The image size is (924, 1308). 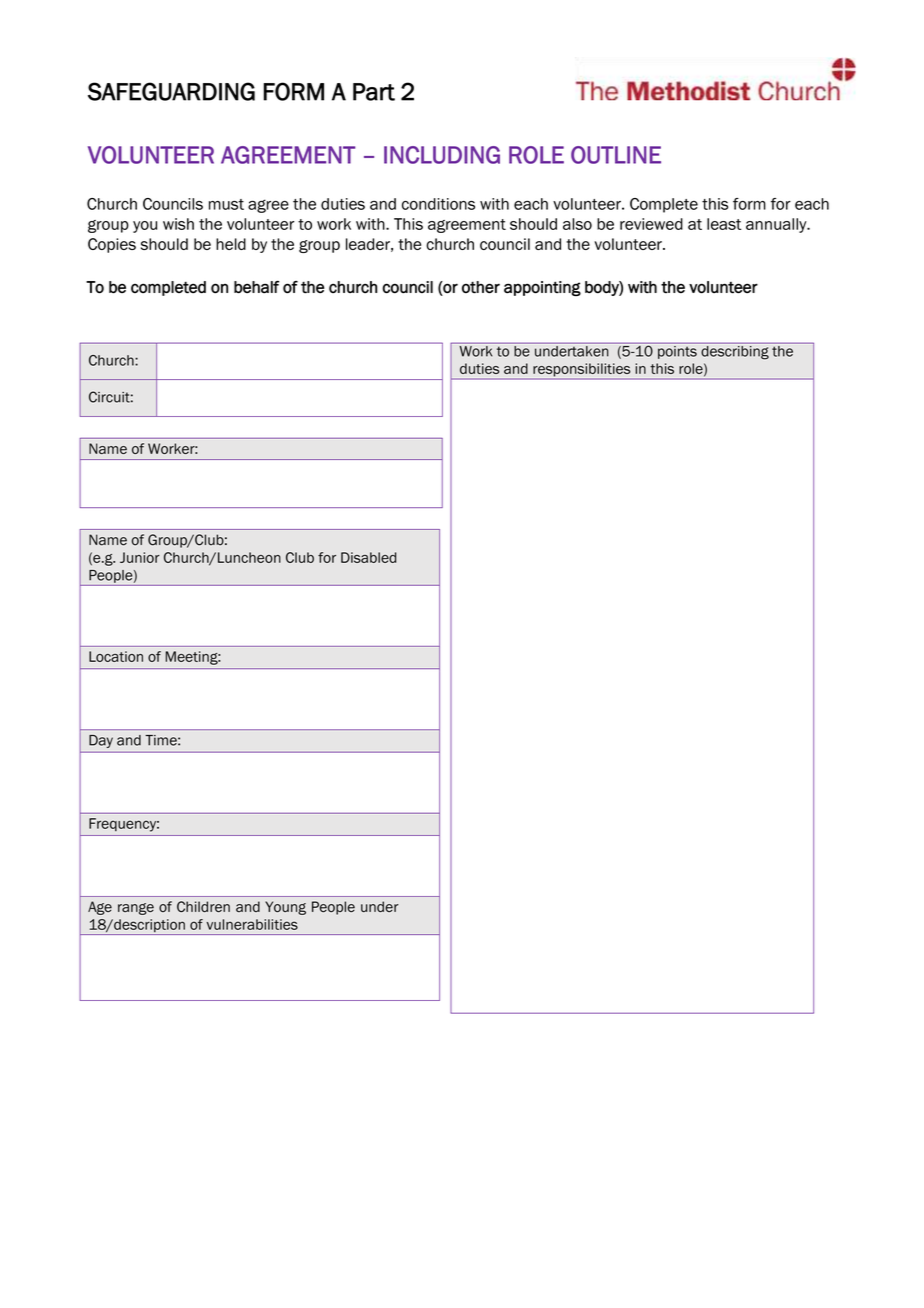 I want to click on OUTLINE, so click(x=616, y=155).
